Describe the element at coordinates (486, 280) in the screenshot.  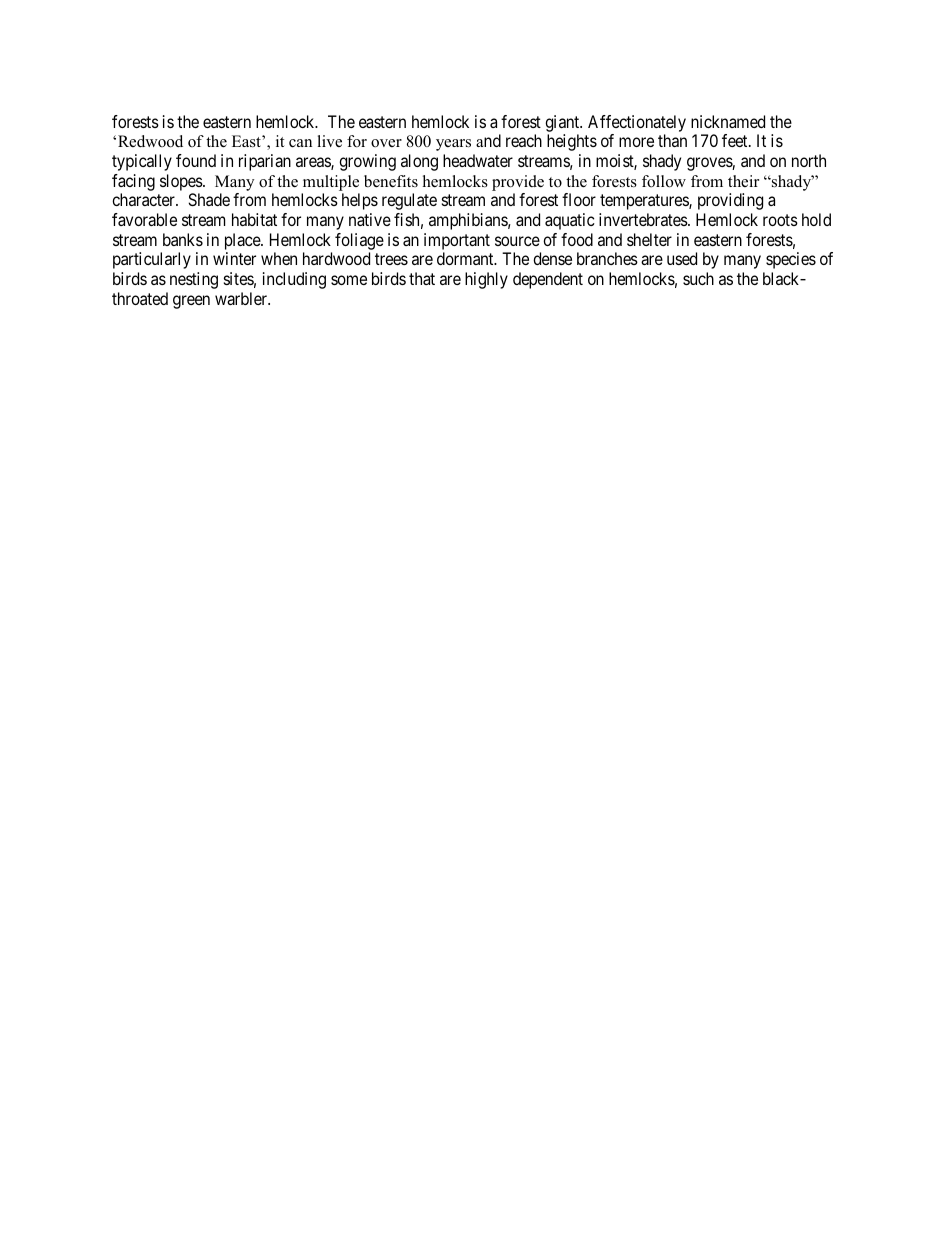
I see `highly` at that location.
